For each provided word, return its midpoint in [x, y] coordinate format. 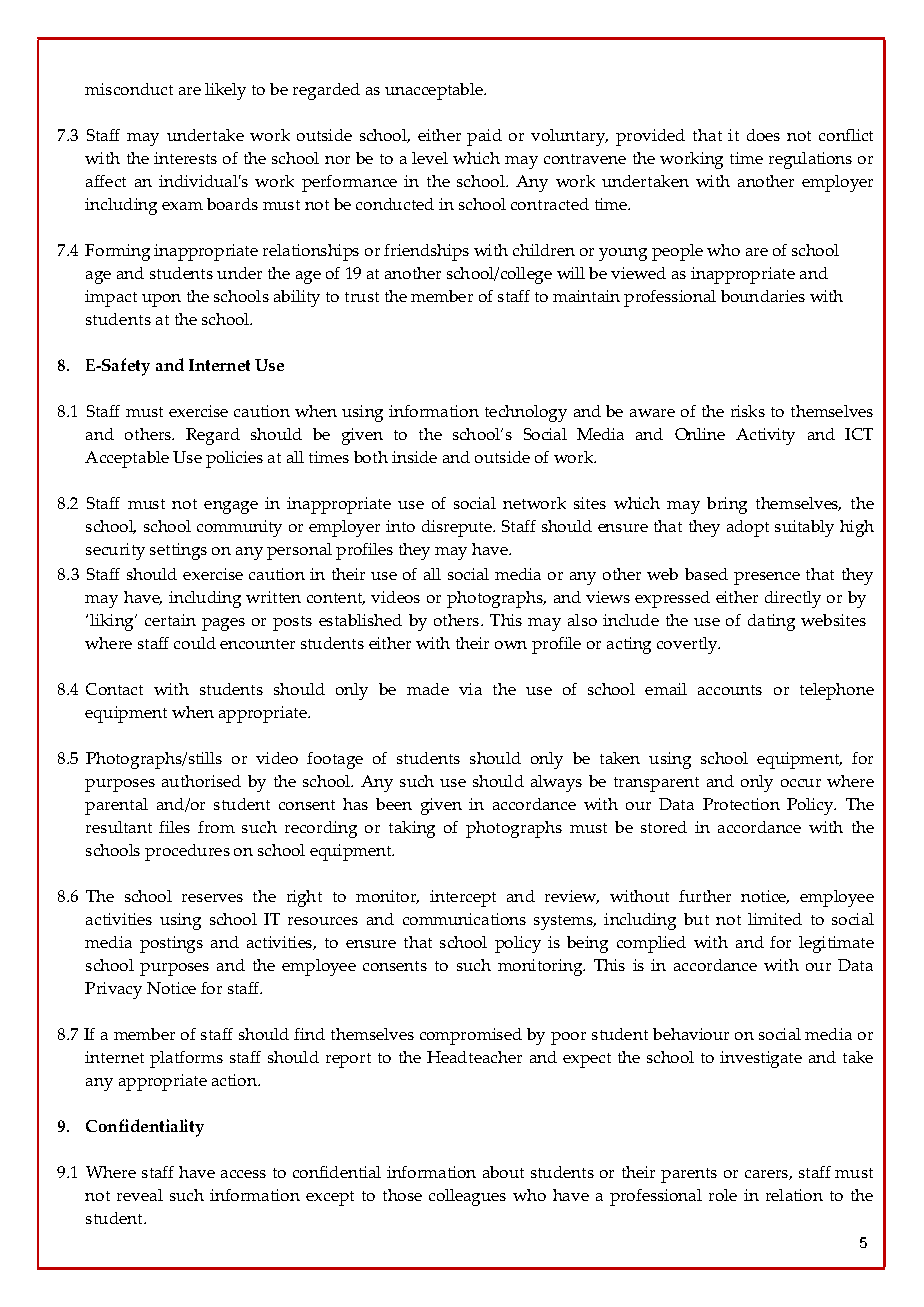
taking [412, 829]
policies [234, 459]
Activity [765, 436]
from [216, 827]
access [243, 1174]
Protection [741, 804]
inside [414, 457]
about [503, 1172]
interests [185, 158]
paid [484, 137]
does [763, 135]
